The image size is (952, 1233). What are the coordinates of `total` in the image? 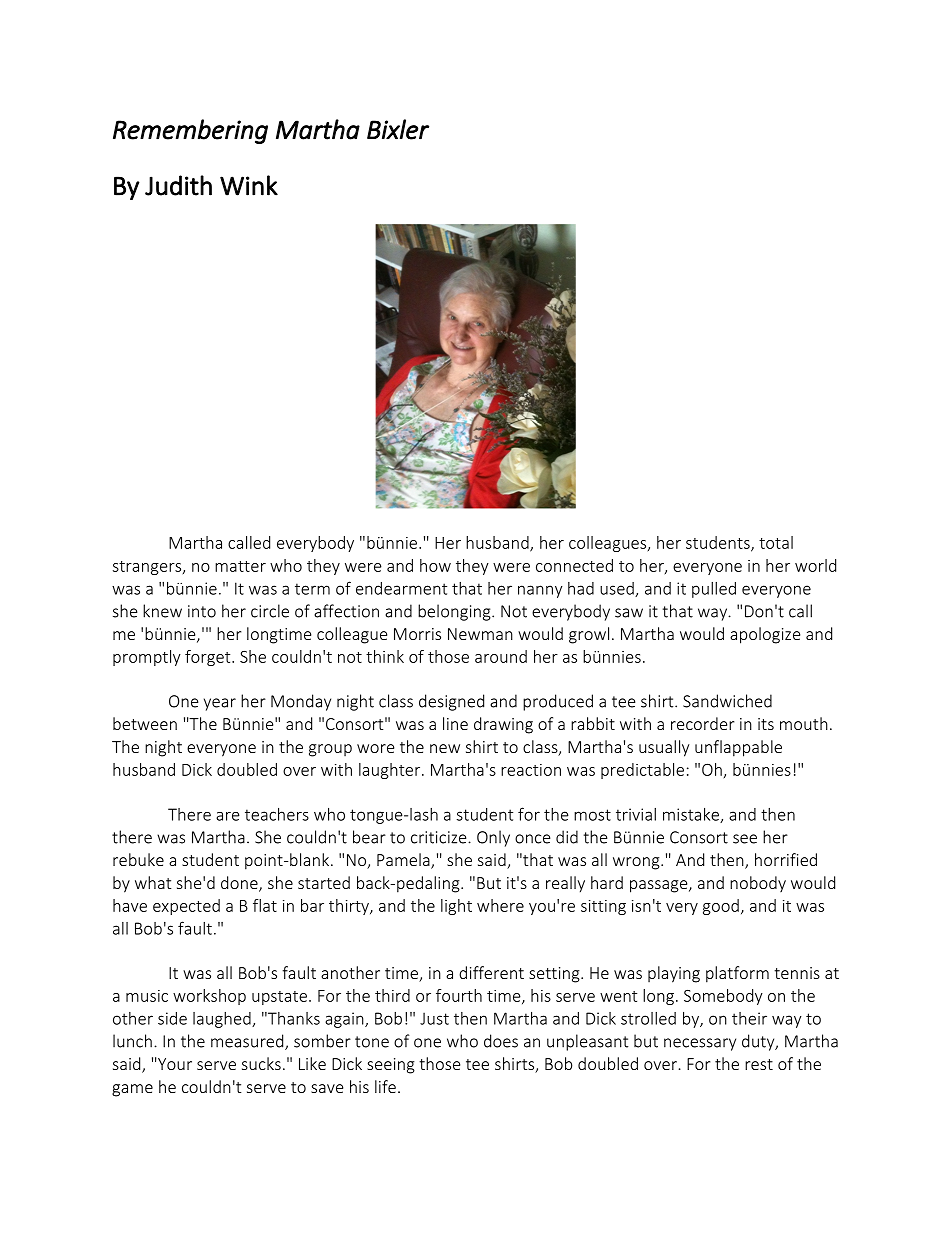 It's located at (776, 542).
